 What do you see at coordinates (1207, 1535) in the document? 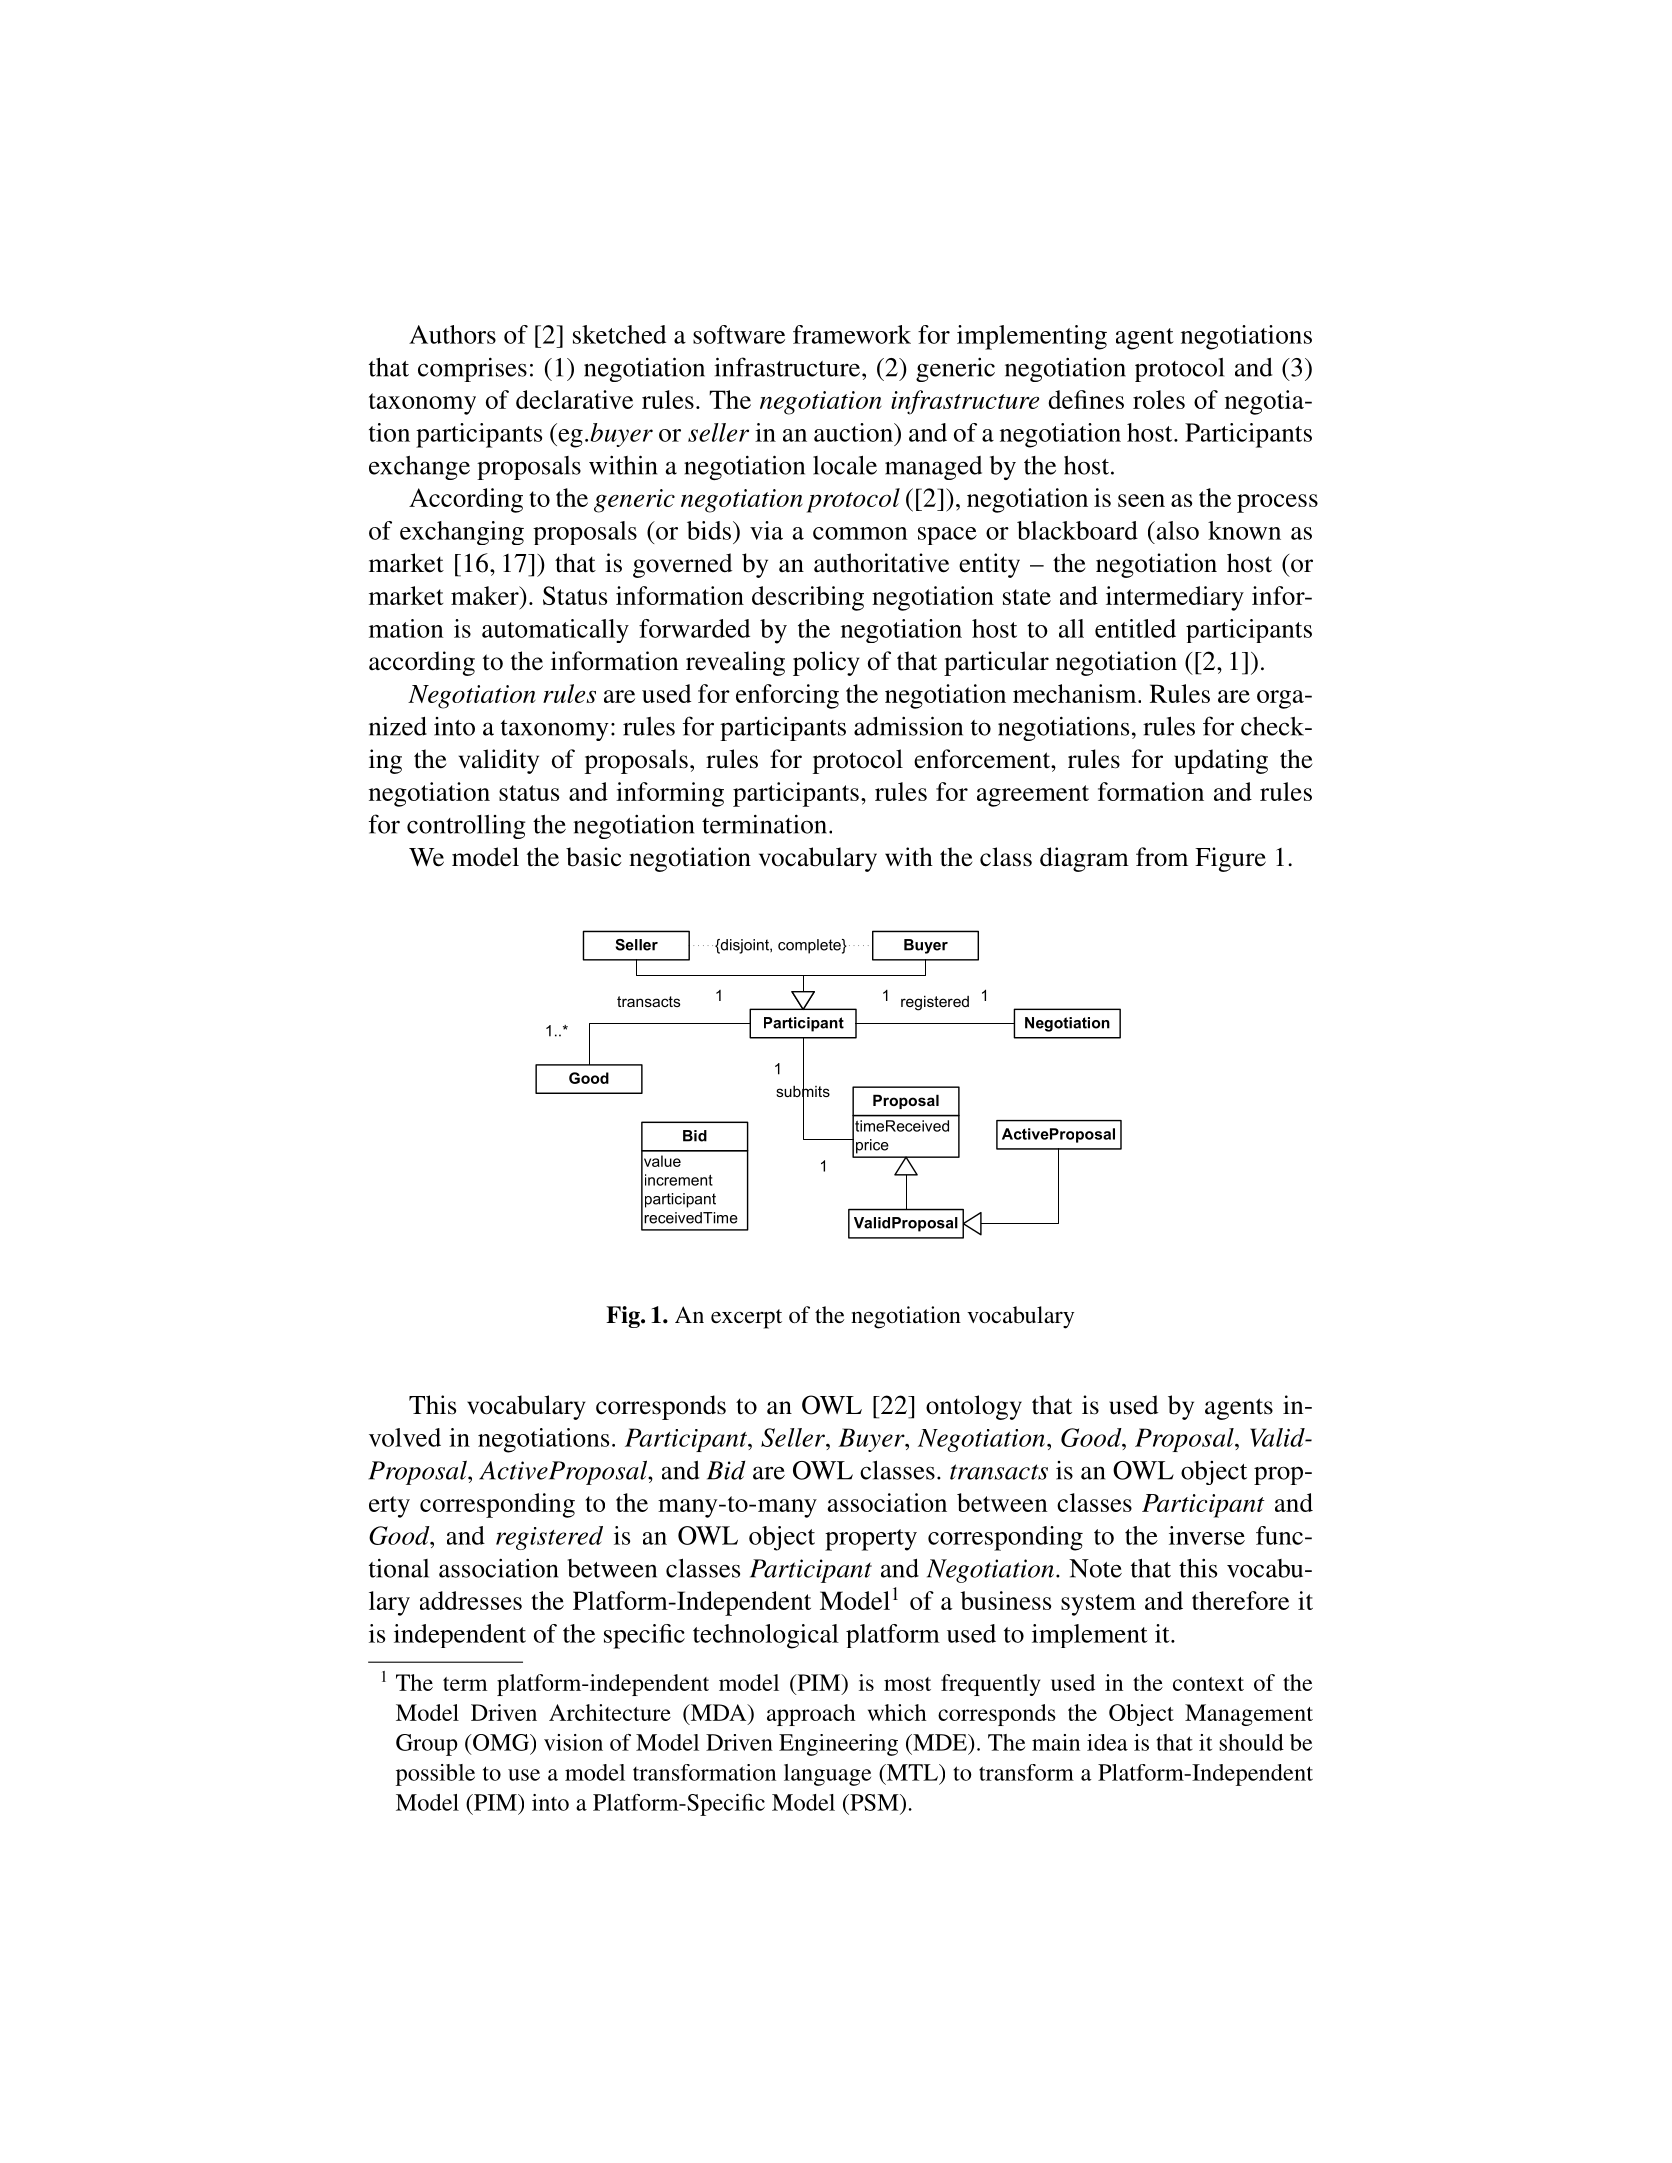
I see `inverse` at bounding box center [1207, 1535].
